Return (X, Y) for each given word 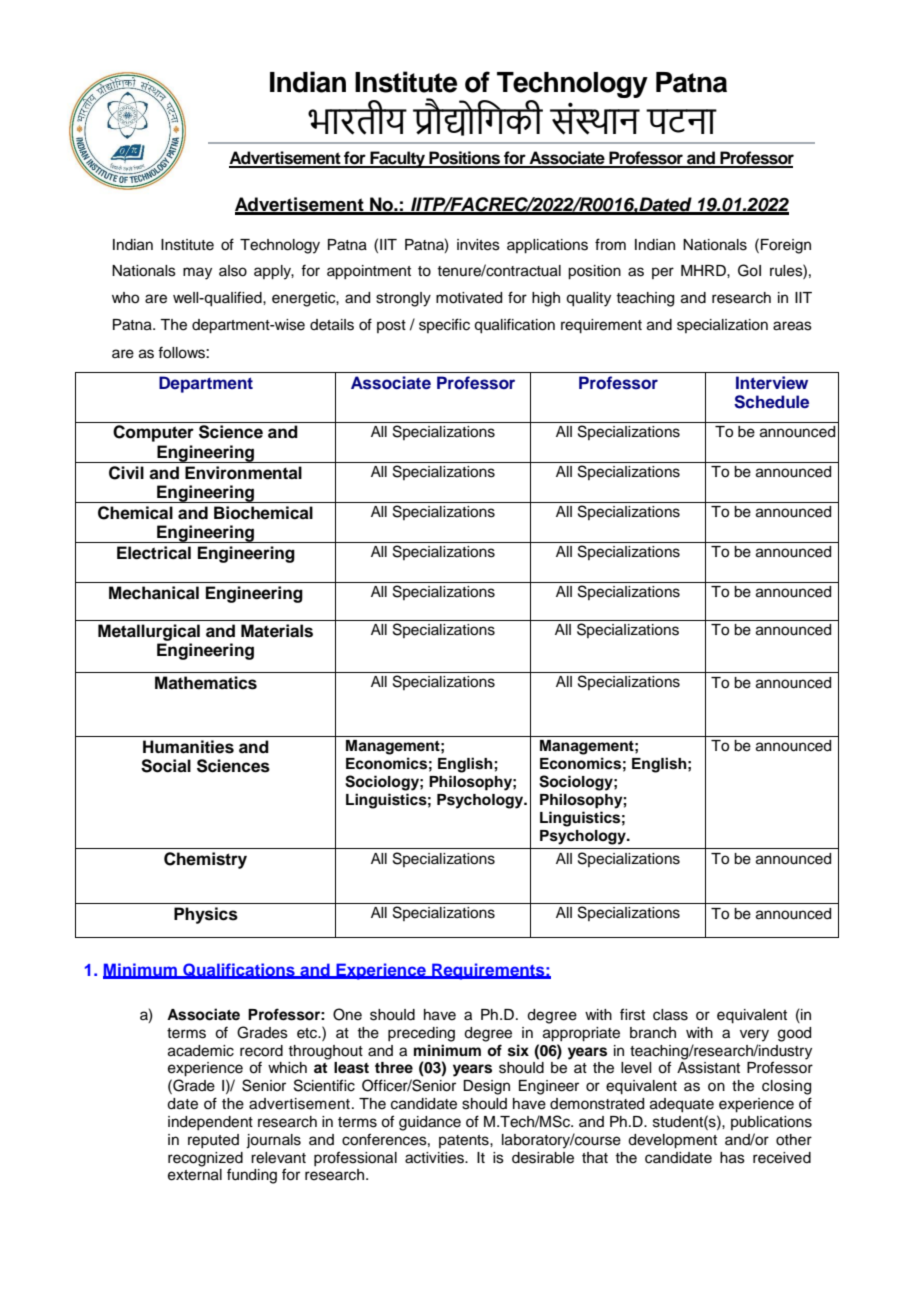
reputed (213, 1141)
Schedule (771, 402)
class (670, 1015)
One (347, 1014)
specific (444, 325)
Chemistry (205, 860)
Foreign (786, 246)
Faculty (397, 159)
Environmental (243, 473)
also (233, 271)
